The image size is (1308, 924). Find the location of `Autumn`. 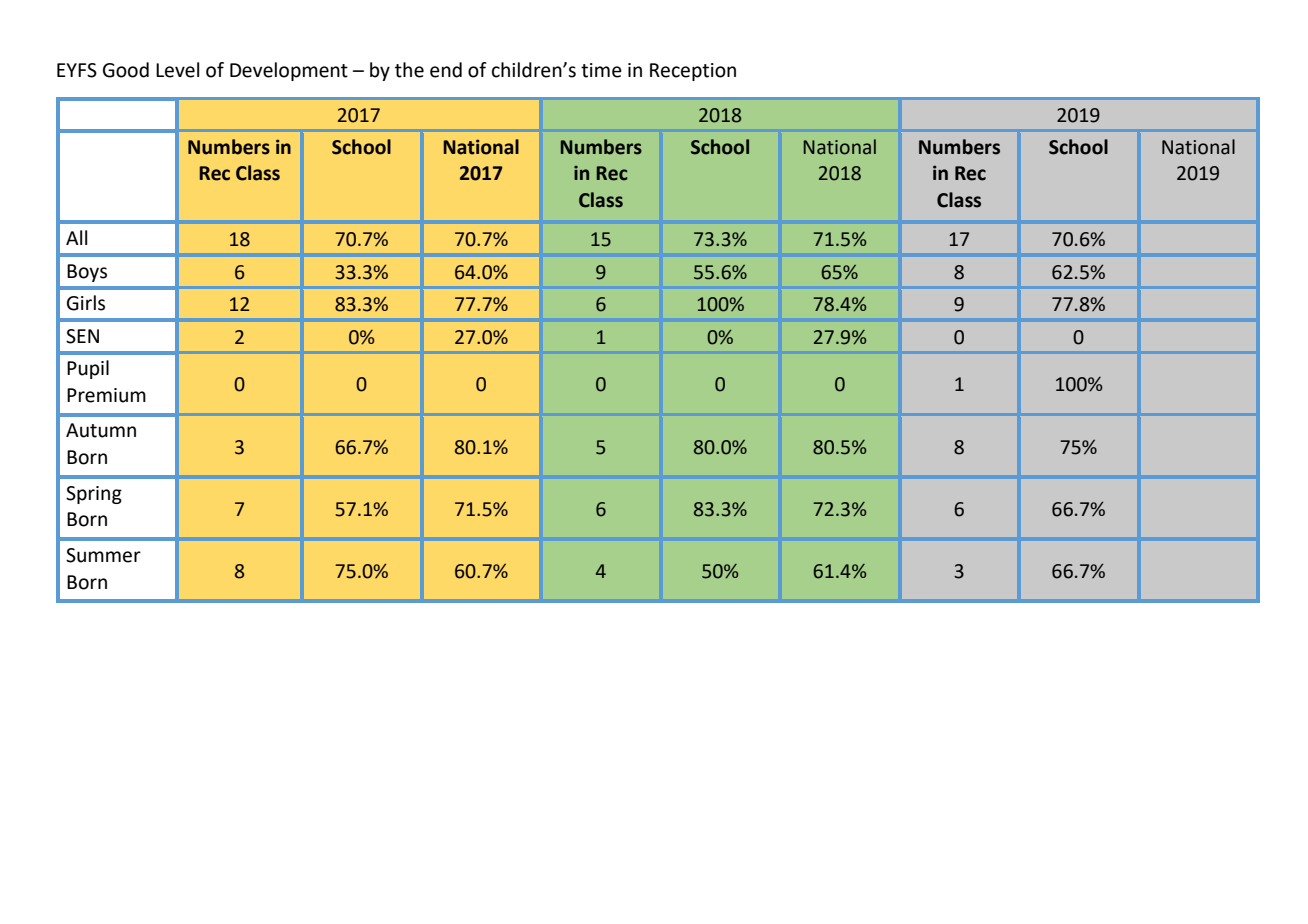

Autumn is located at coordinates (101, 430).
